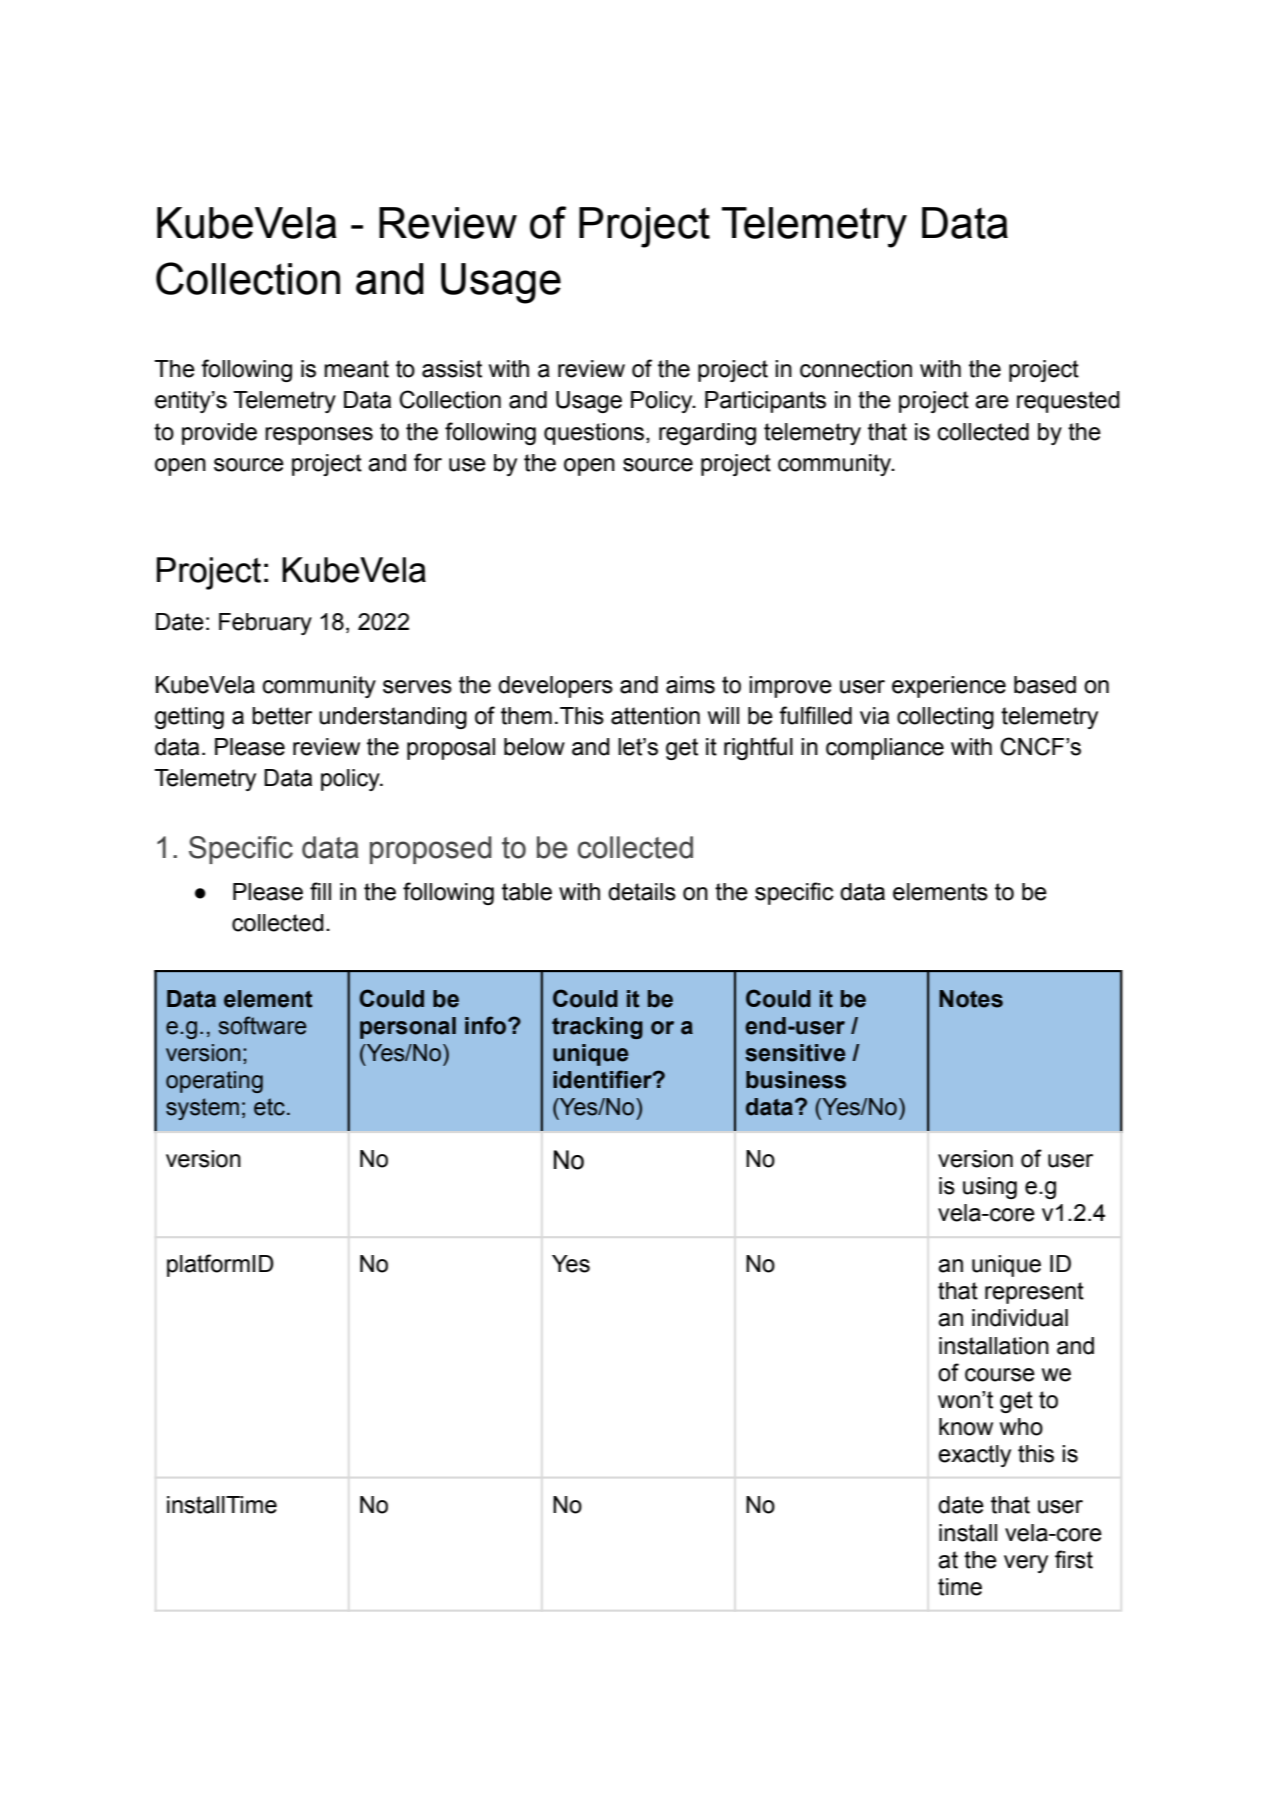  Describe the element at coordinates (594, 434) in the page. I see `questions` at that location.
